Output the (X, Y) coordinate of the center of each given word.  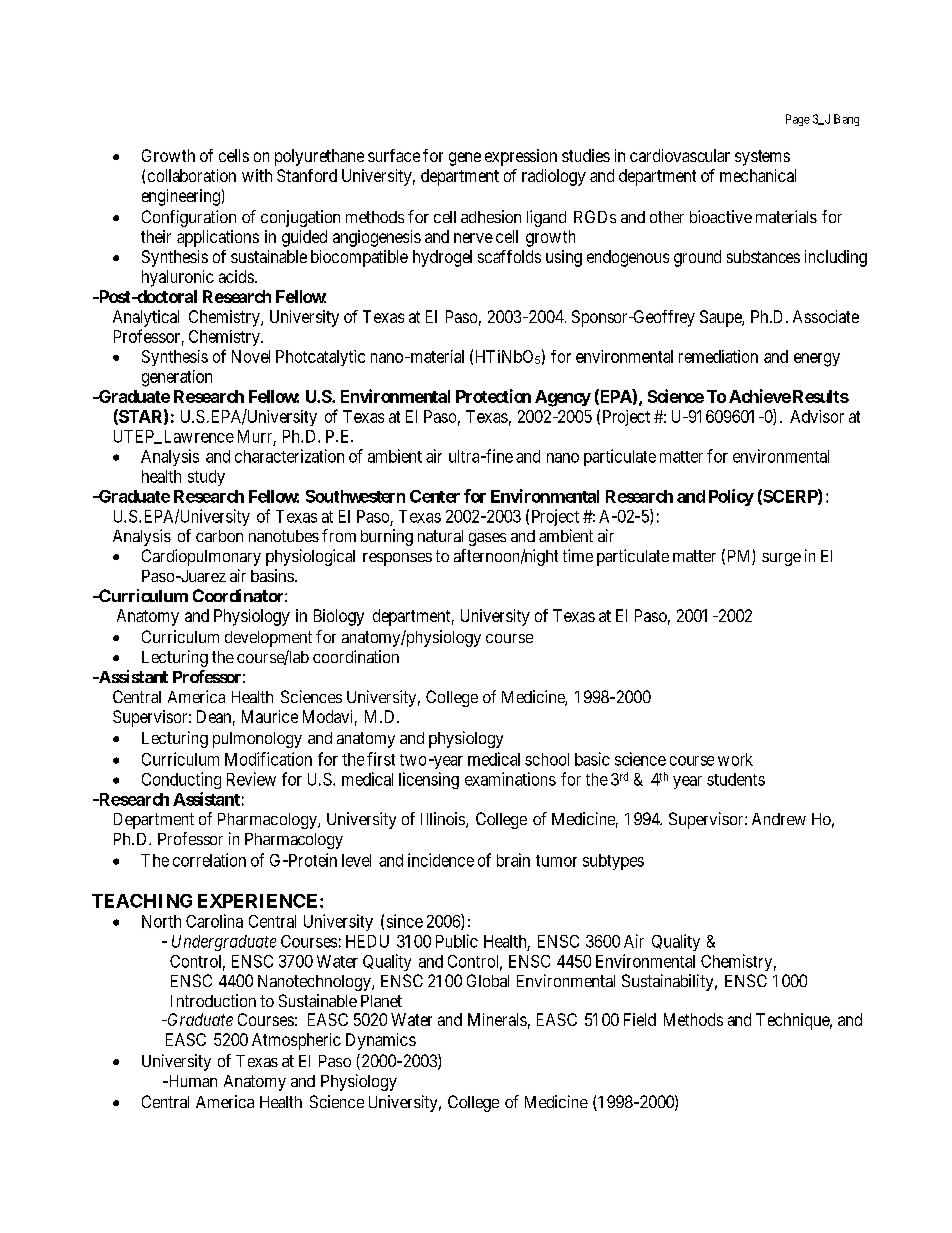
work (735, 759)
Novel (251, 356)
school (547, 759)
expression (521, 157)
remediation (718, 356)
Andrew (779, 819)
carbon (219, 536)
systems (762, 158)
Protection (493, 396)
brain (513, 860)
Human (191, 1081)
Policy (731, 497)
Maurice (270, 716)
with (257, 175)
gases (487, 539)
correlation (209, 860)
